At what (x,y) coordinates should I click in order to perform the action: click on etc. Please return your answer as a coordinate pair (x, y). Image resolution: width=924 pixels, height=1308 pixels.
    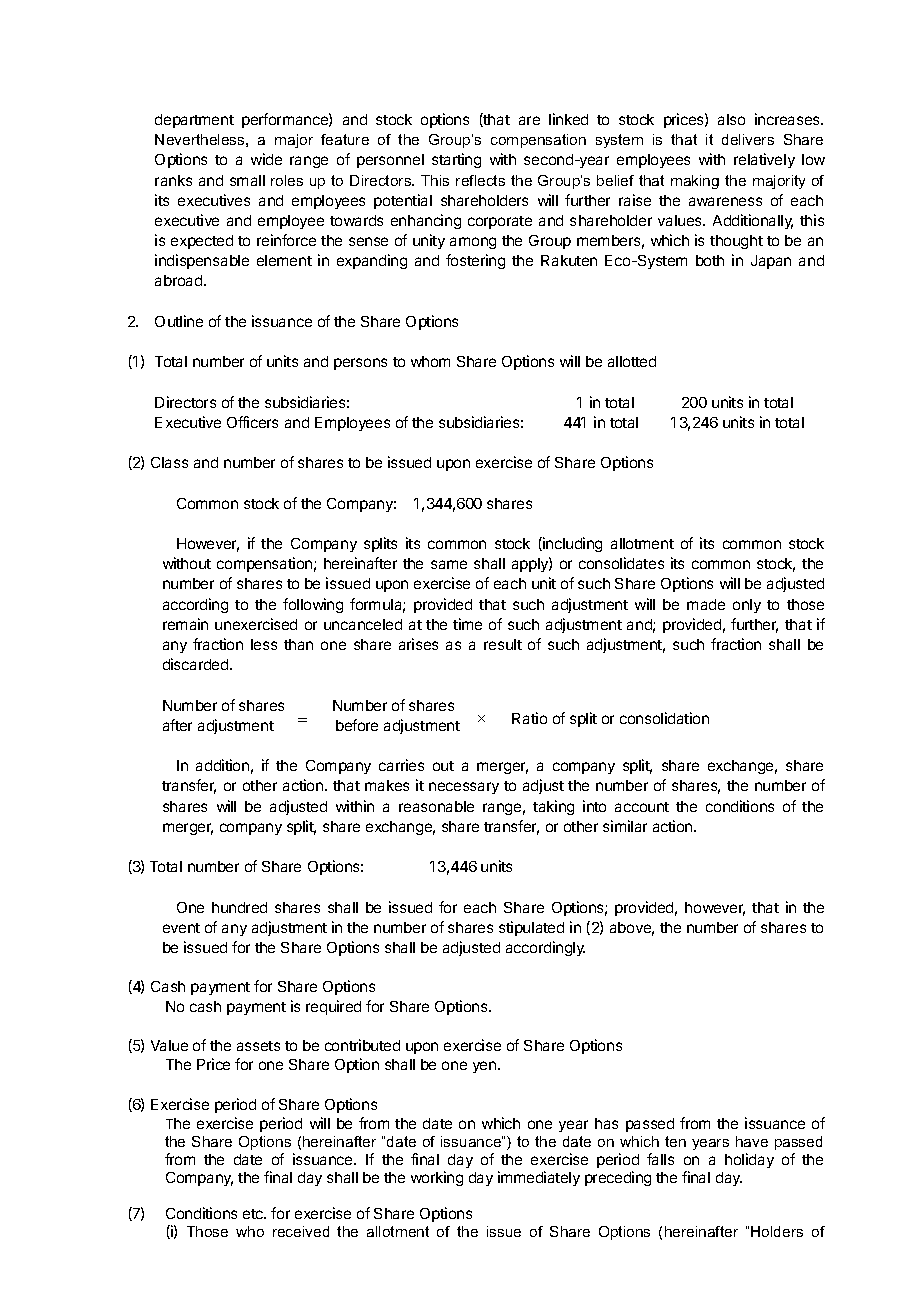
    Looking at the image, I should click on (254, 1214).
